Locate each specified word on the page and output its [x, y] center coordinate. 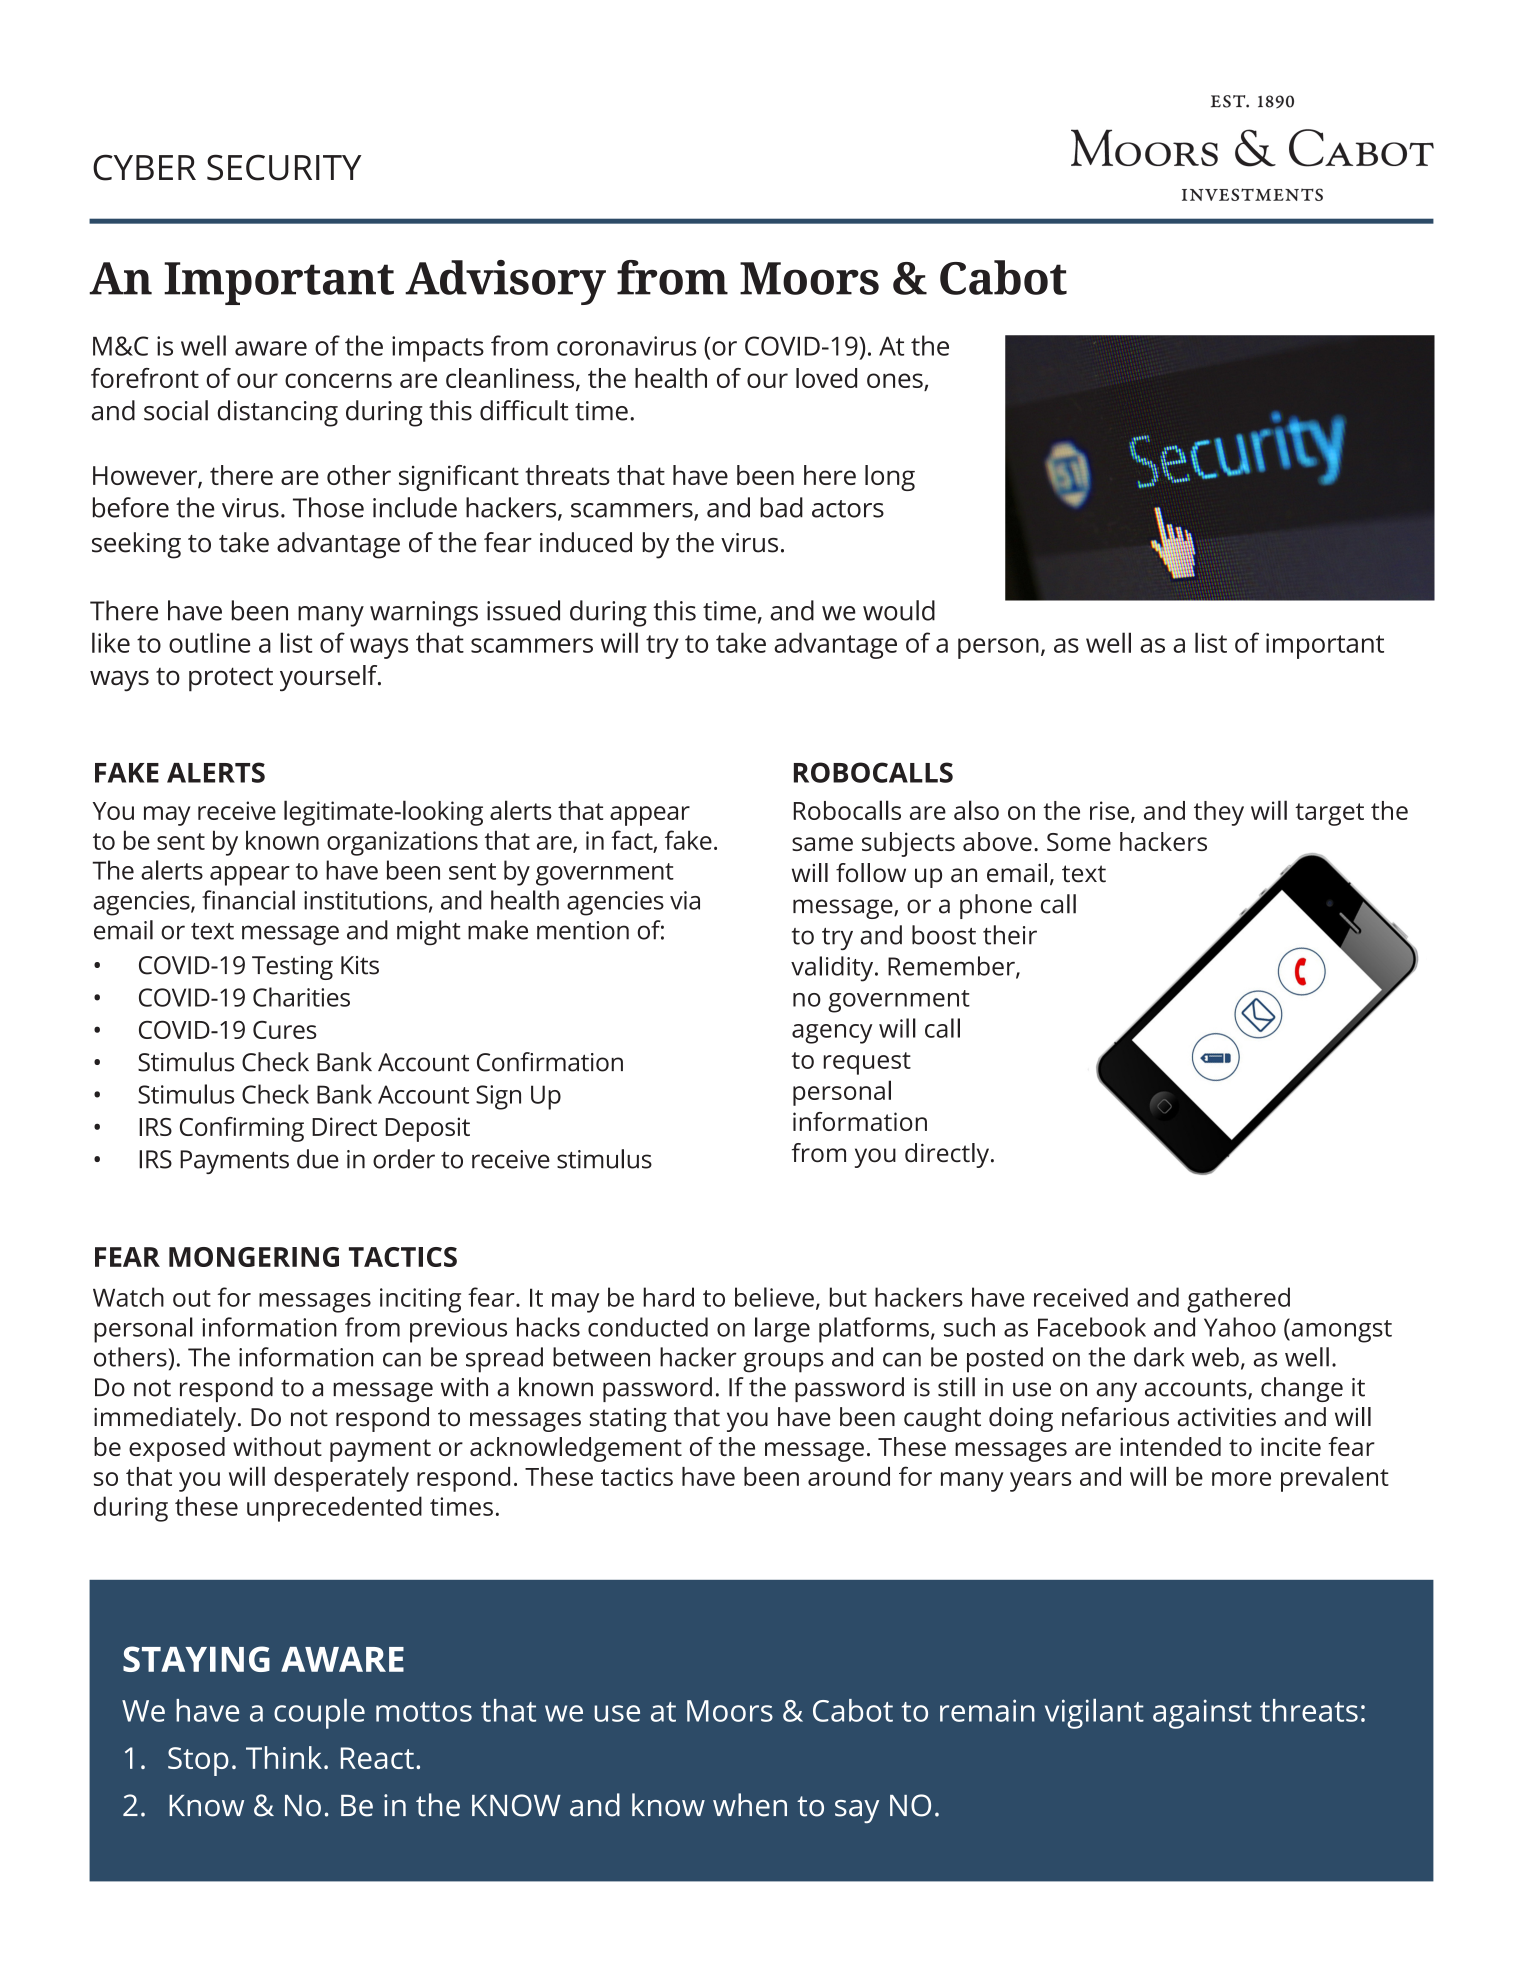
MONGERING [254, 1257]
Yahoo [1240, 1327]
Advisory [505, 282]
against [1202, 1714]
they [1219, 813]
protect [231, 679]
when [750, 1805]
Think [284, 1757]
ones [896, 382]
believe [774, 1297]
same [822, 844]
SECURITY [284, 167]
